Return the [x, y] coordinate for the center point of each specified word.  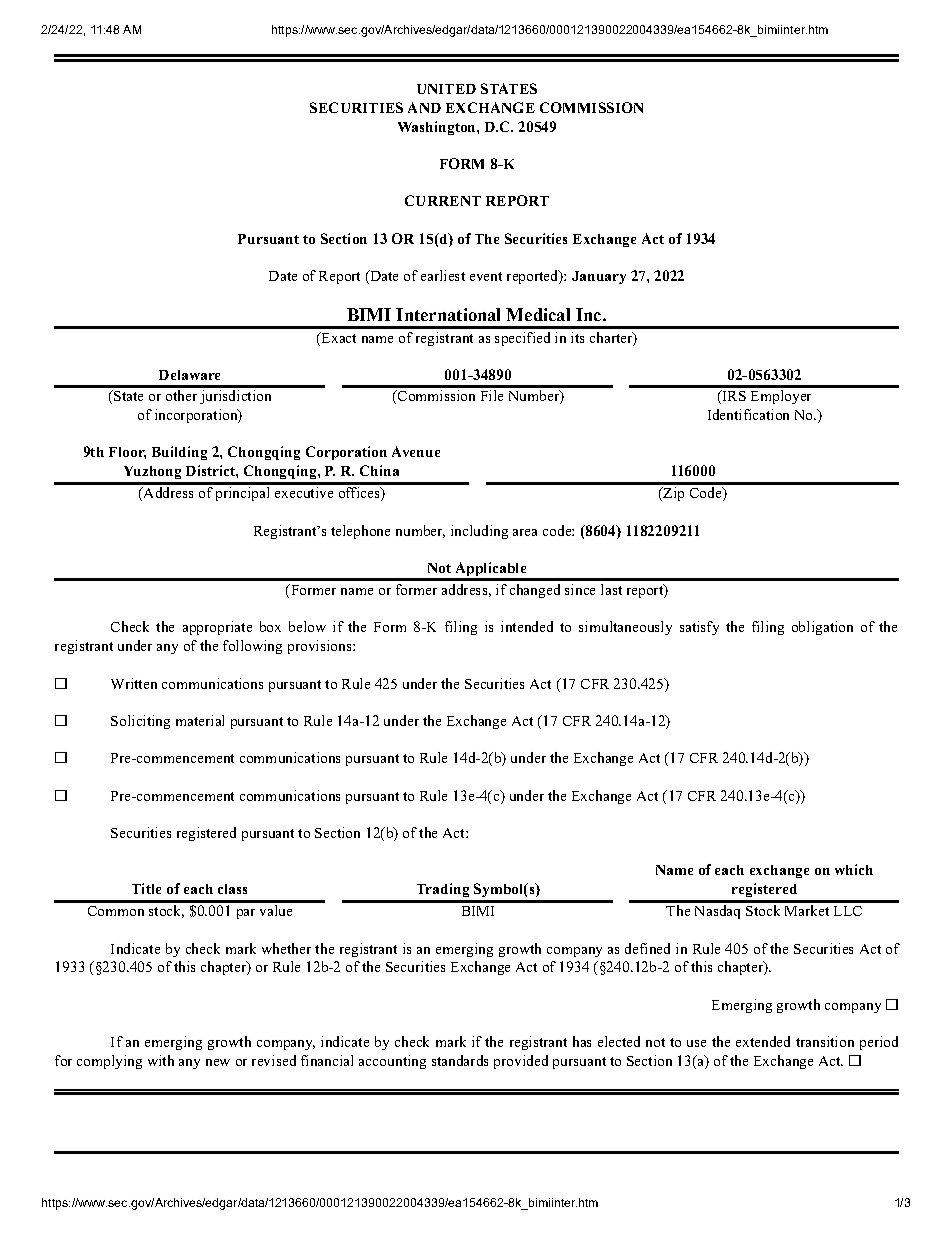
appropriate [217, 628]
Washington [438, 128]
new [218, 1062]
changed [535, 591]
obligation [822, 628]
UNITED [446, 89]
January [599, 277]
